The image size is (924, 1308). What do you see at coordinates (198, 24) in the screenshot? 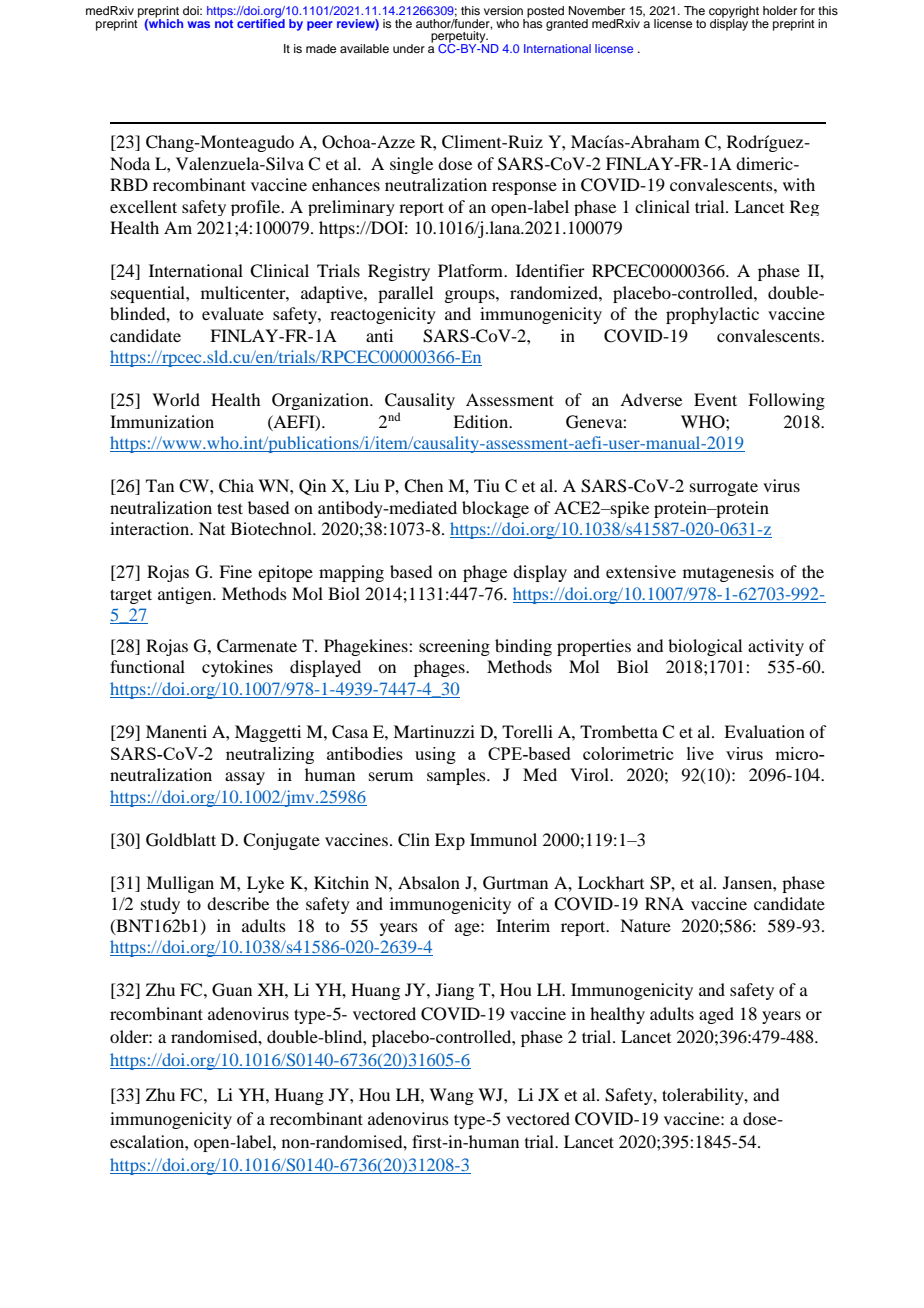
I see `was` at bounding box center [198, 24].
